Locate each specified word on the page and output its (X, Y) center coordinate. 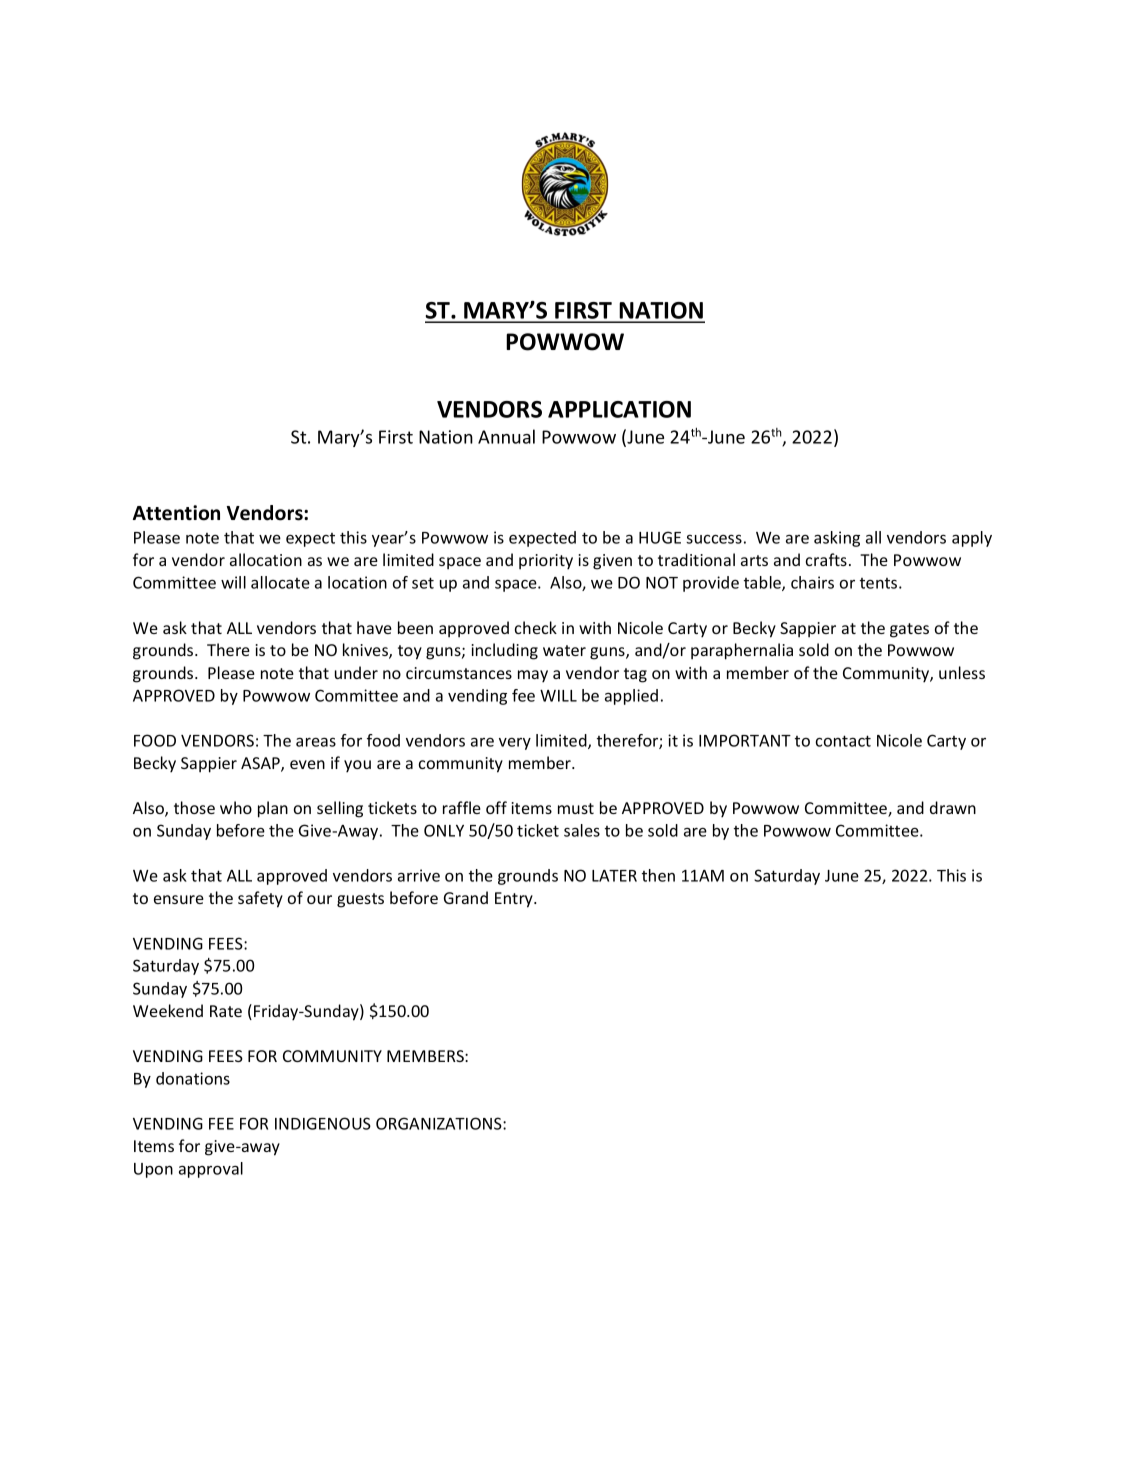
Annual (506, 436)
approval (211, 1170)
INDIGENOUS (323, 1123)
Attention (176, 513)
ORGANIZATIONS (440, 1123)
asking (837, 539)
